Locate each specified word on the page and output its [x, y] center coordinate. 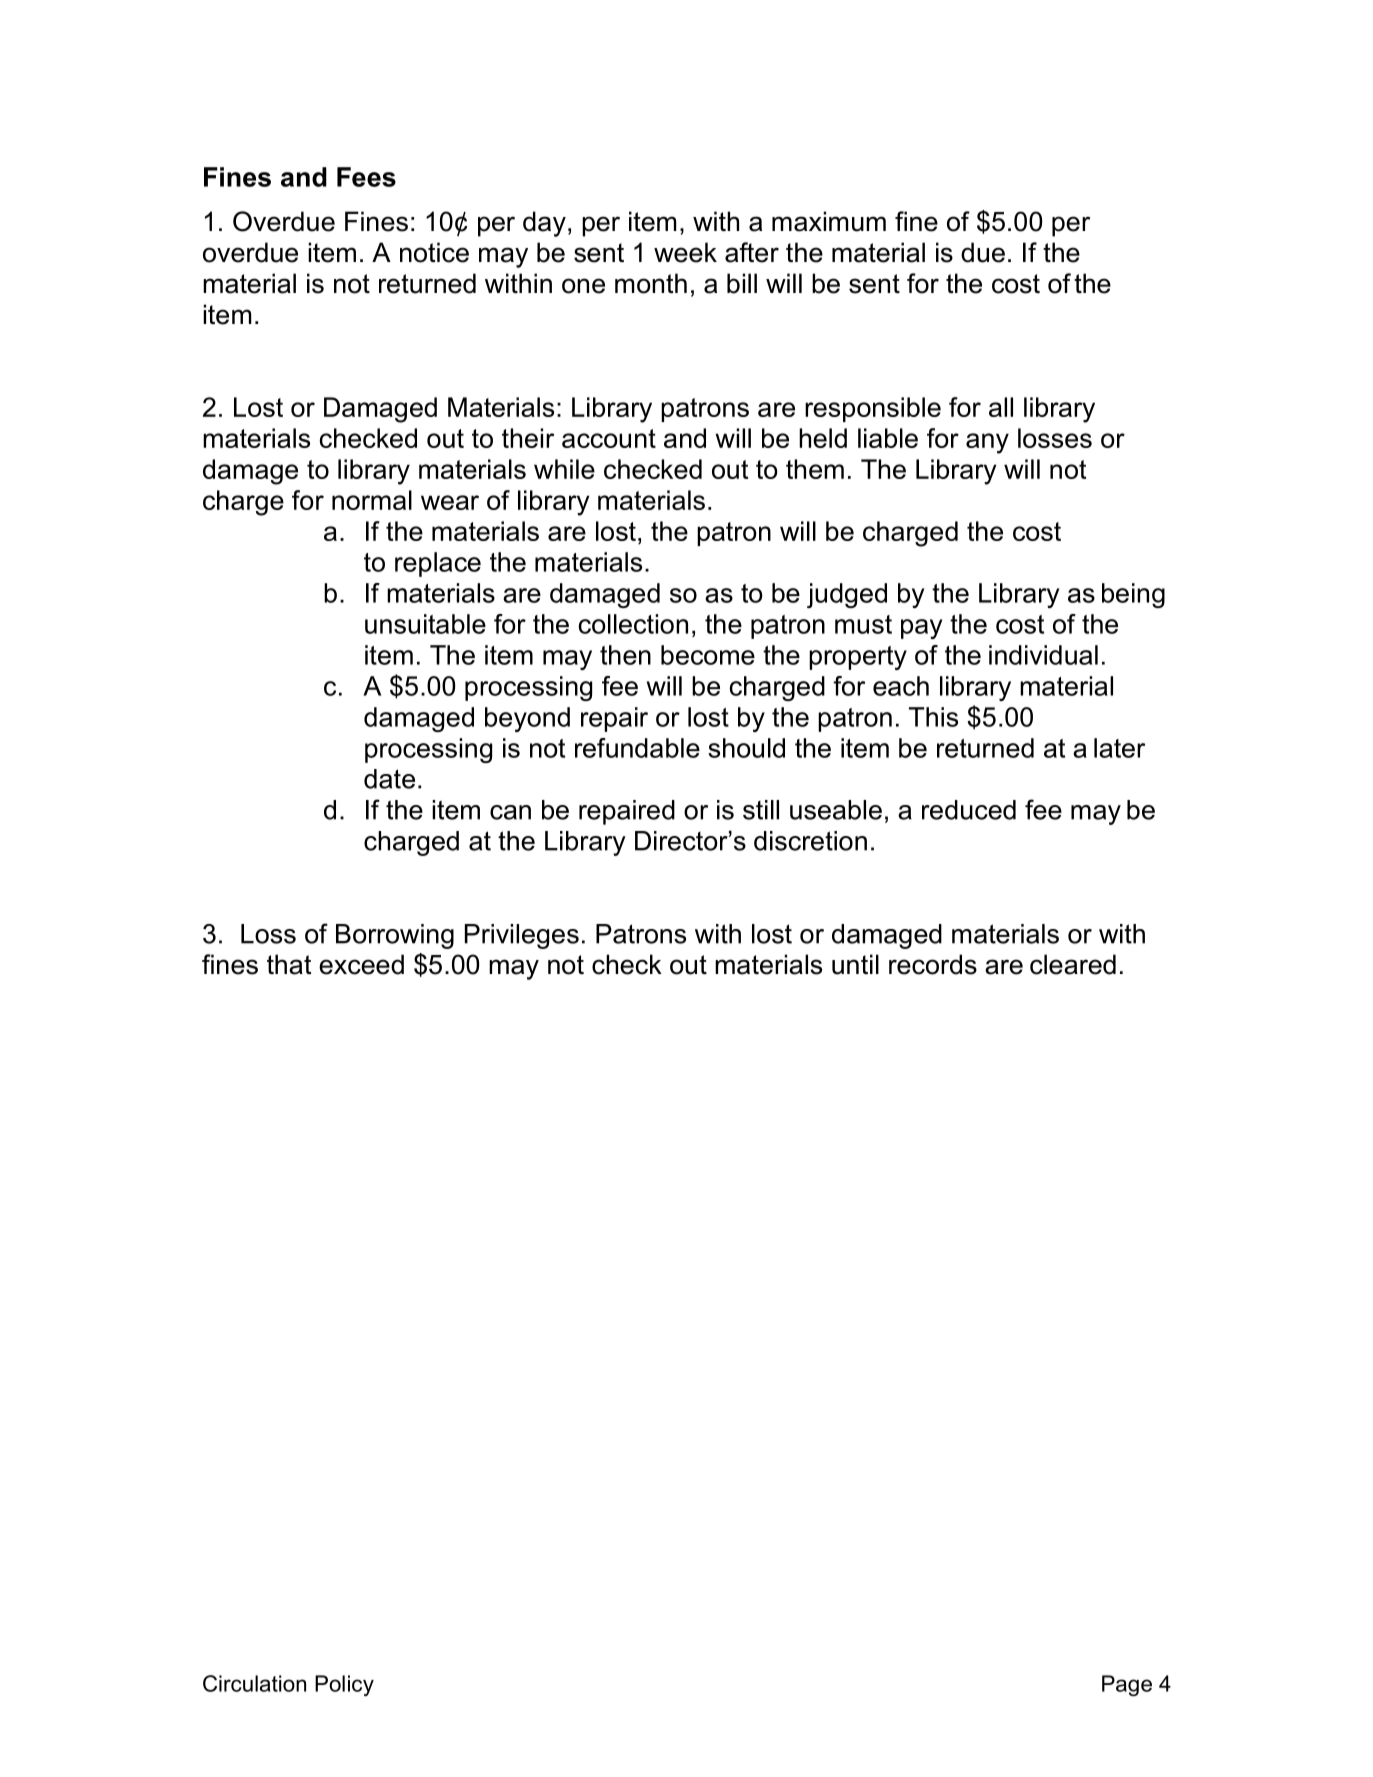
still [761, 810]
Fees [366, 177]
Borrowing [395, 936]
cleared [1073, 964]
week [685, 252]
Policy [344, 1685]
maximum [829, 221]
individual [1043, 655]
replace [438, 564]
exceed [361, 964]
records [933, 964]
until [855, 964]
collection [633, 624]
